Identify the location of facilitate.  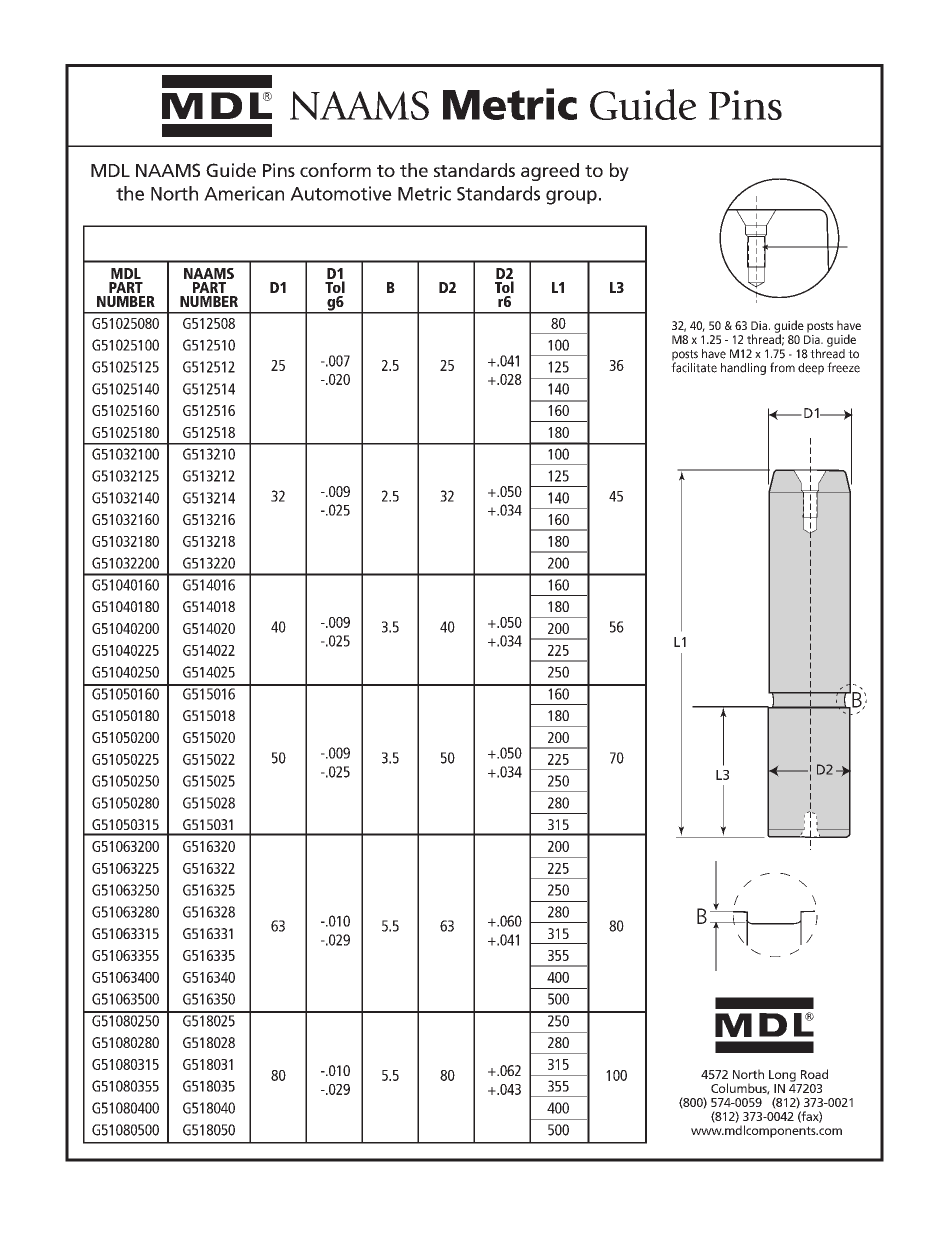
(694, 366).
